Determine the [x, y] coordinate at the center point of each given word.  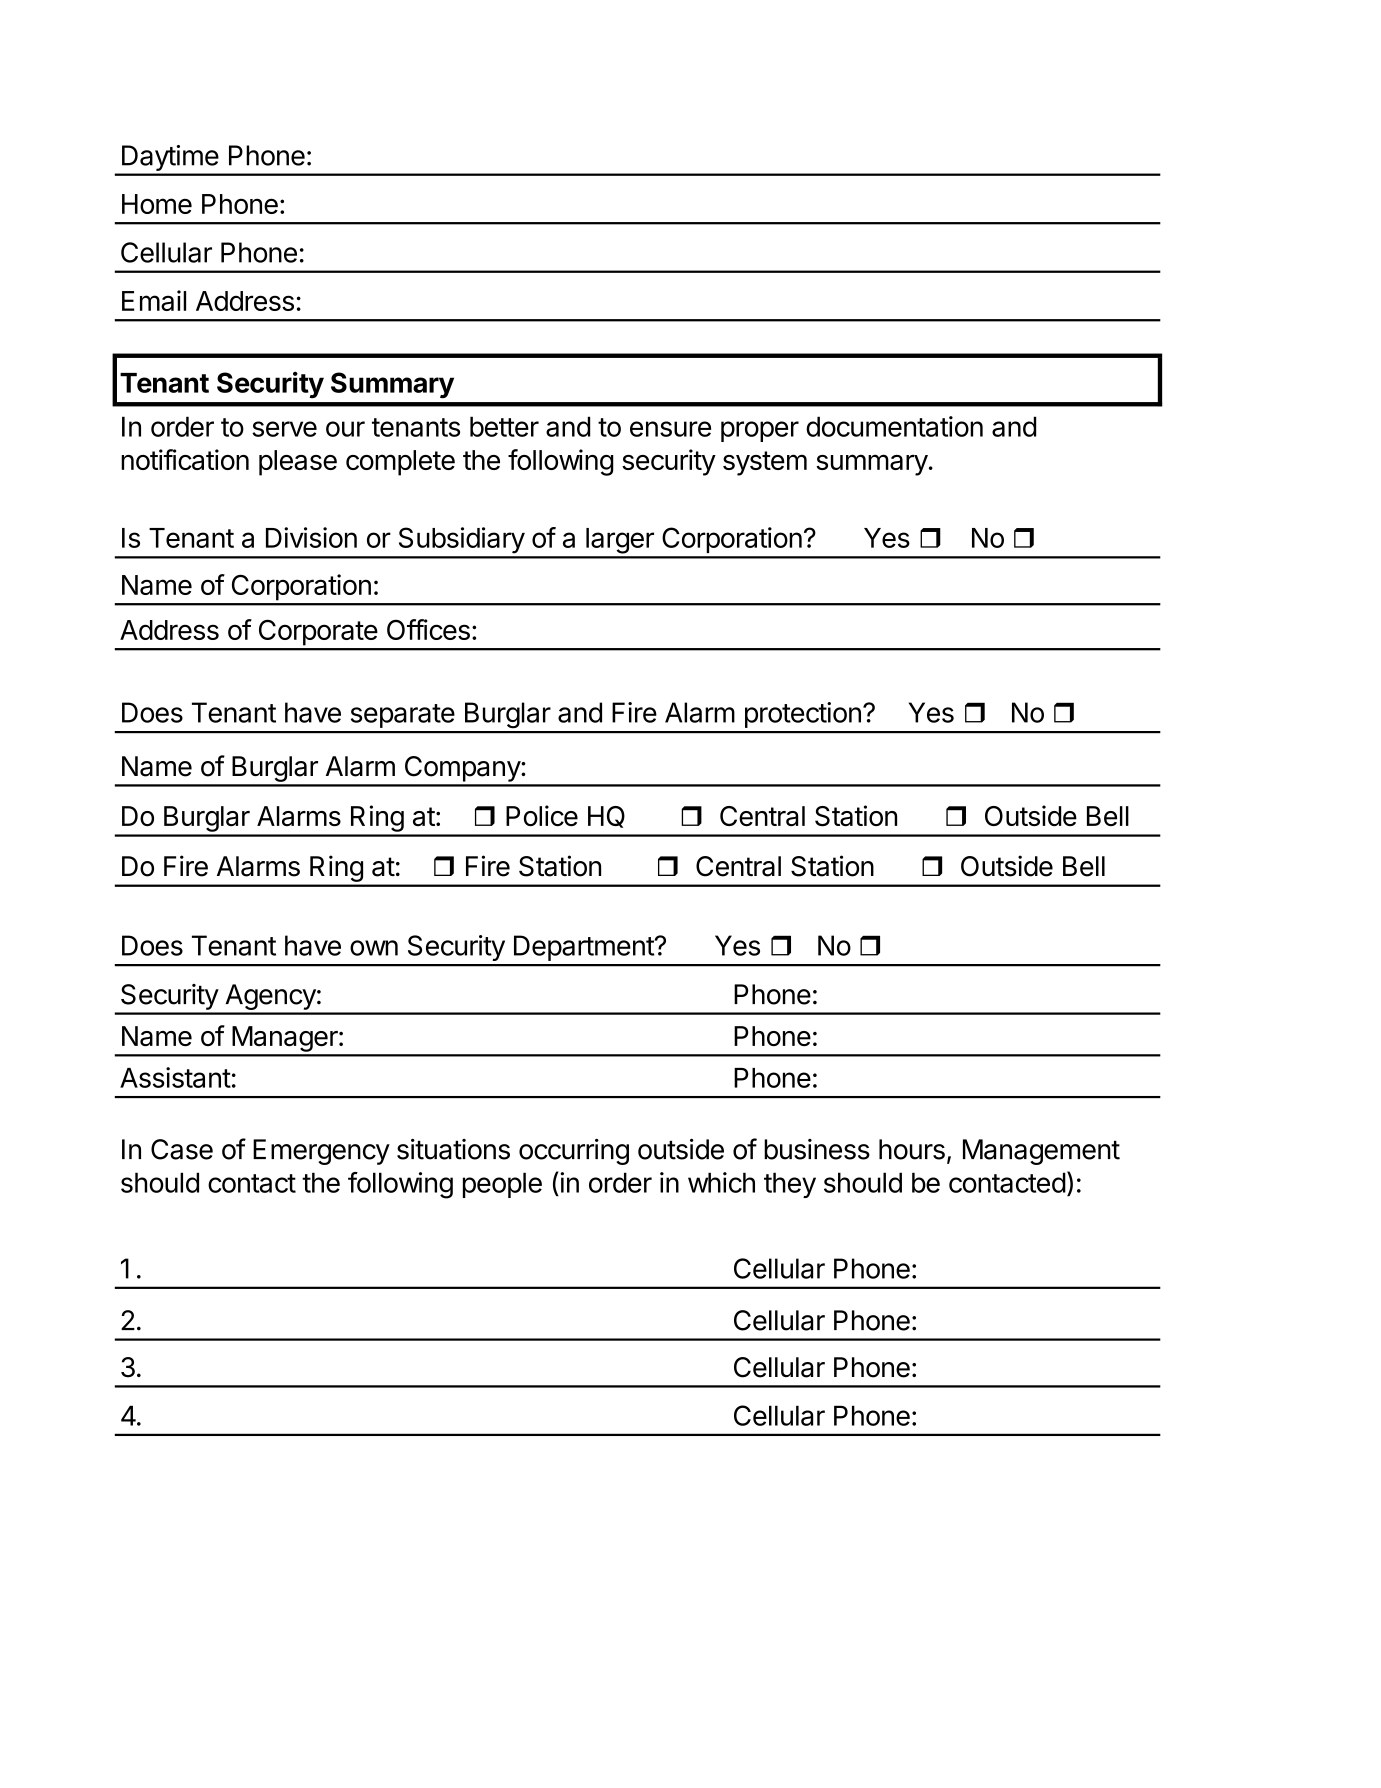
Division [311, 537]
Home [157, 204]
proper [760, 431]
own [374, 948]
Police [542, 815]
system [765, 463]
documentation [894, 426]
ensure [670, 429]
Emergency [321, 1152]
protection [803, 715]
